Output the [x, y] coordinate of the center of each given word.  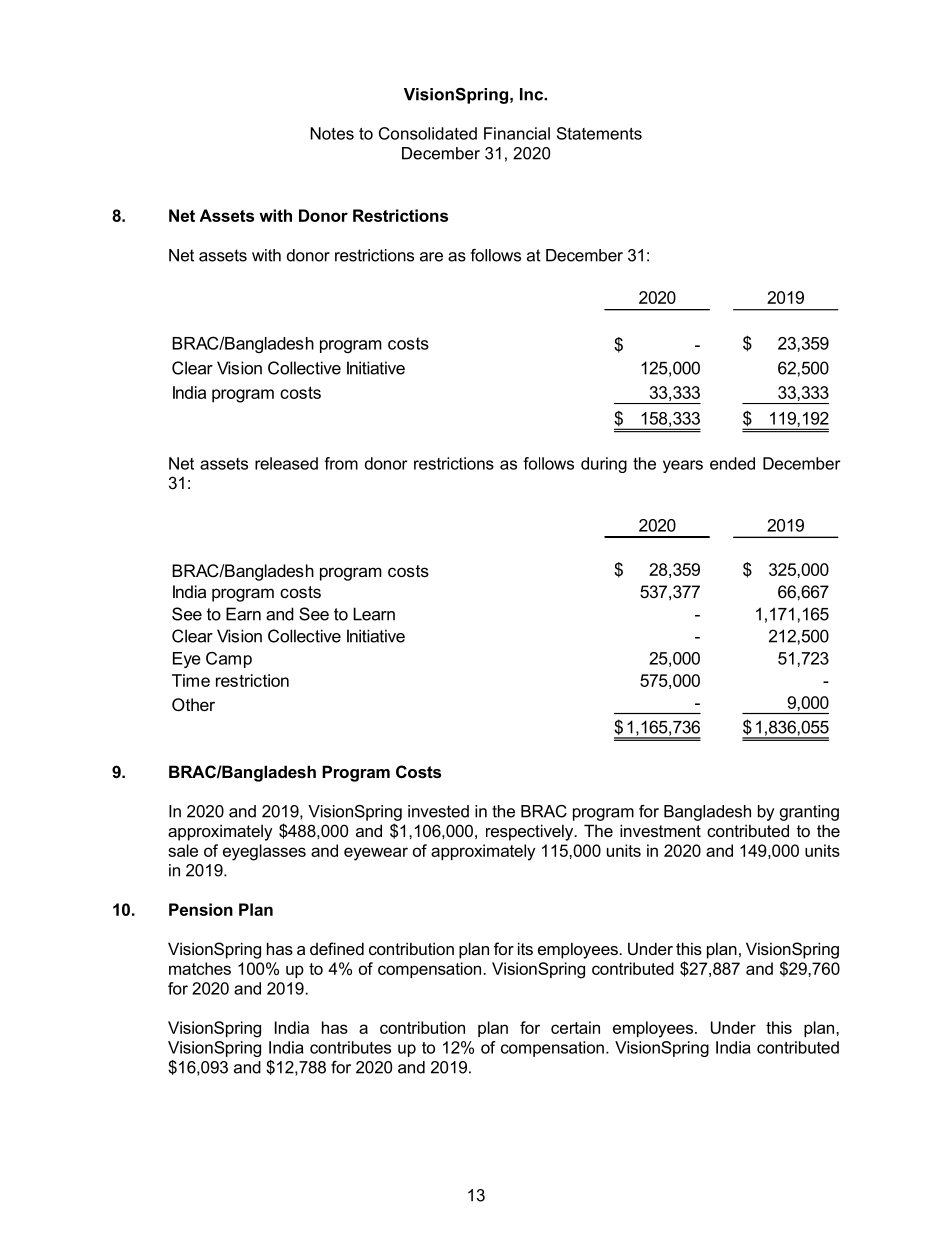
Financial [517, 133]
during [604, 465]
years [683, 466]
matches [200, 968]
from [341, 463]
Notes [332, 133]
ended [732, 463]
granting [809, 813]
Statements [599, 133]
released [286, 463]
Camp [229, 660]
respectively [531, 832]
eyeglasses [264, 852]
